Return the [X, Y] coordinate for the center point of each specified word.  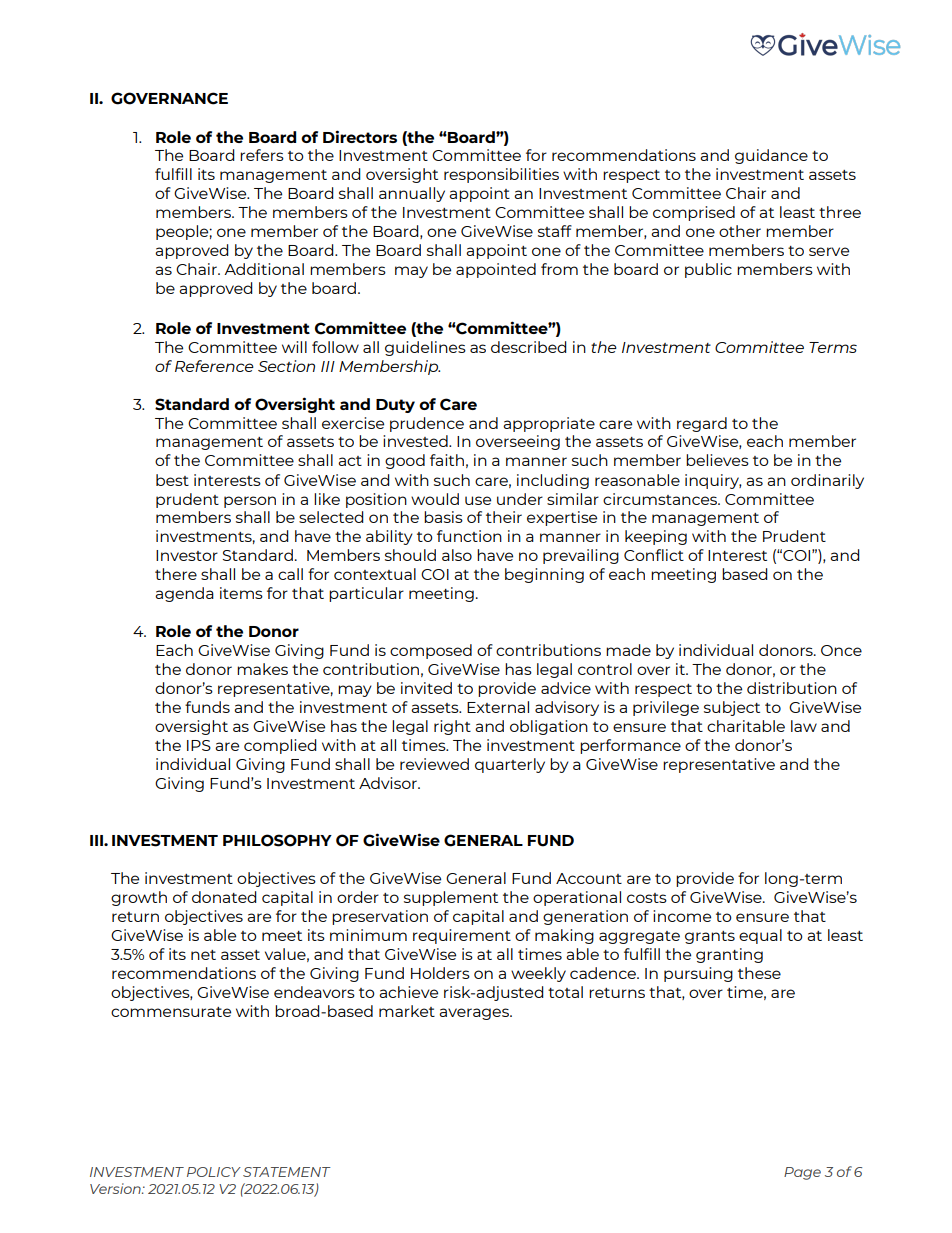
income [682, 916]
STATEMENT [287, 1172]
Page [802, 1173]
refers [262, 155]
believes [717, 460]
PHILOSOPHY [277, 840]
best [172, 480]
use [478, 500]
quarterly [510, 765]
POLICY [214, 1172]
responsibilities [501, 175]
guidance [771, 156]
